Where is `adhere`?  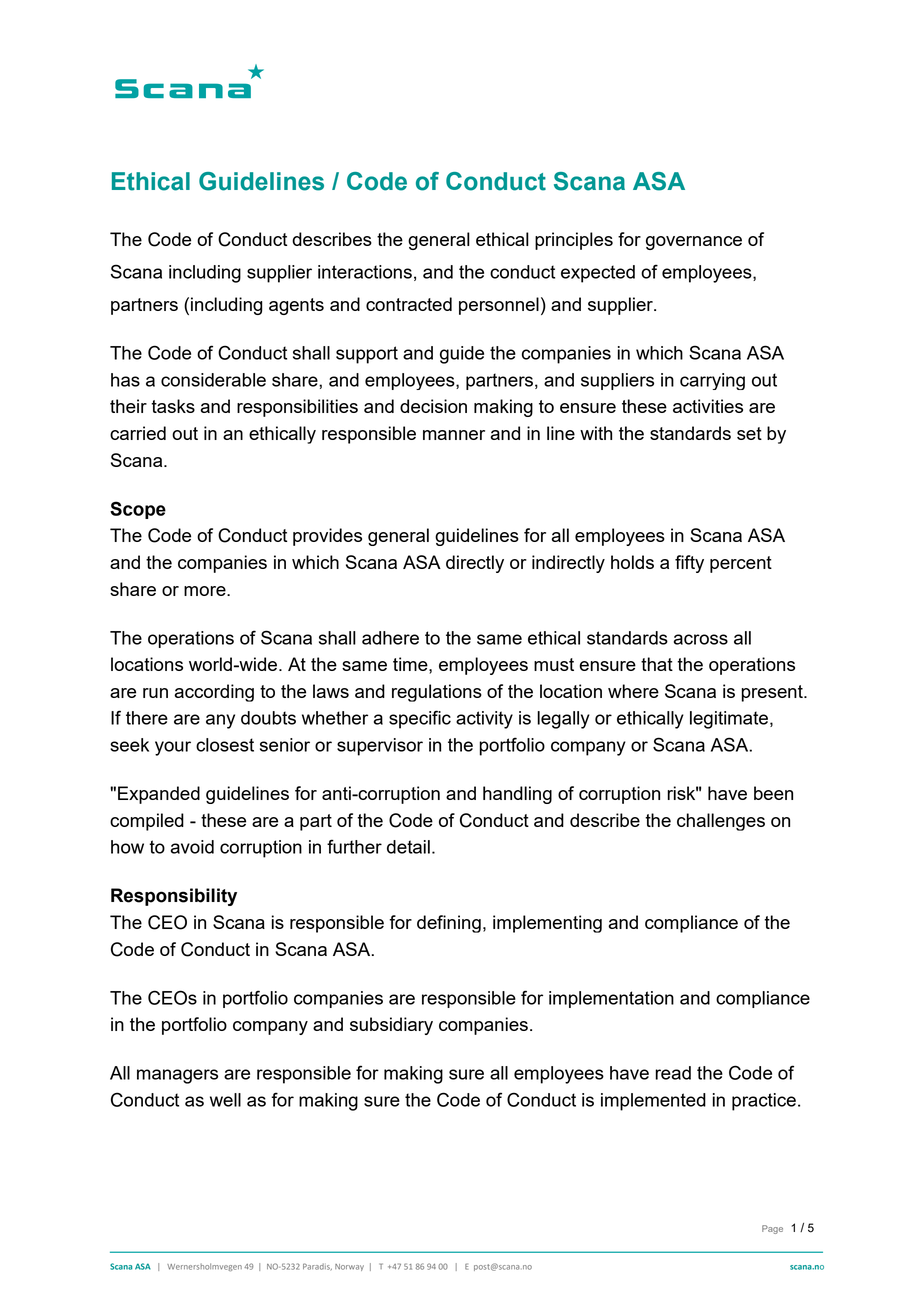
adhere is located at coordinates (390, 638).
